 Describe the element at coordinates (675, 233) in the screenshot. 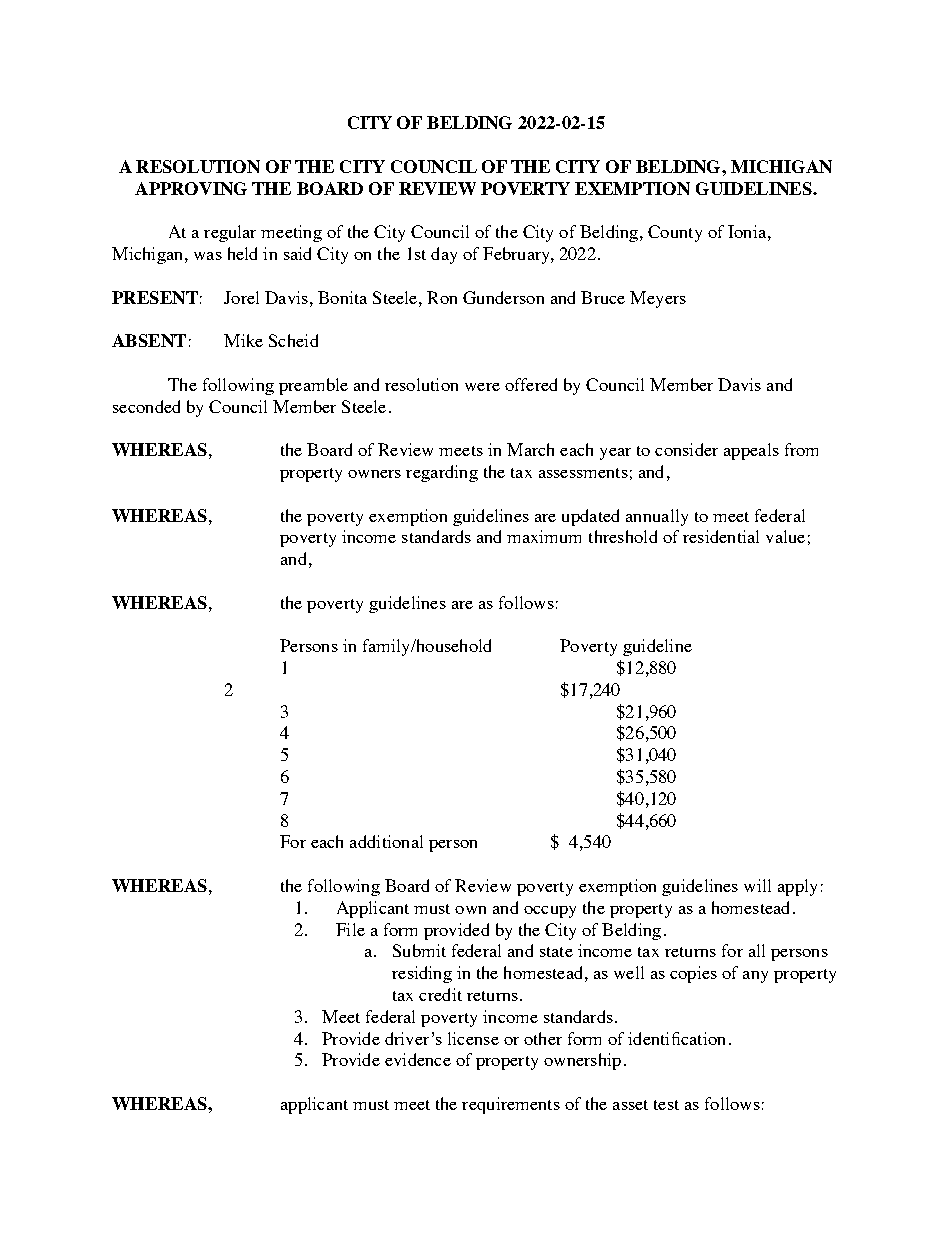

I see `County` at that location.
